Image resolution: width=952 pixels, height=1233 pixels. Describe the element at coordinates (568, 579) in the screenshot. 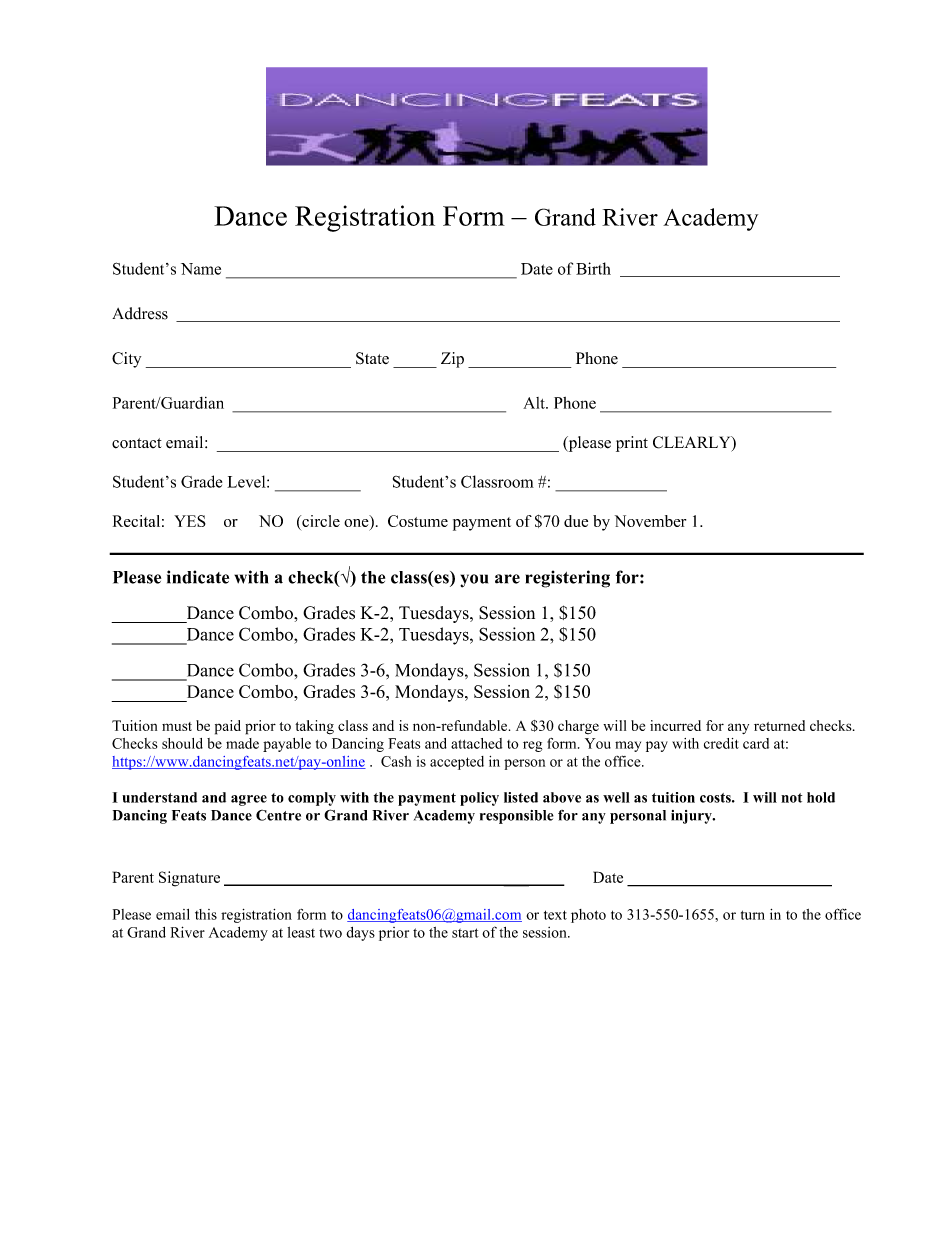

I see `registering` at that location.
